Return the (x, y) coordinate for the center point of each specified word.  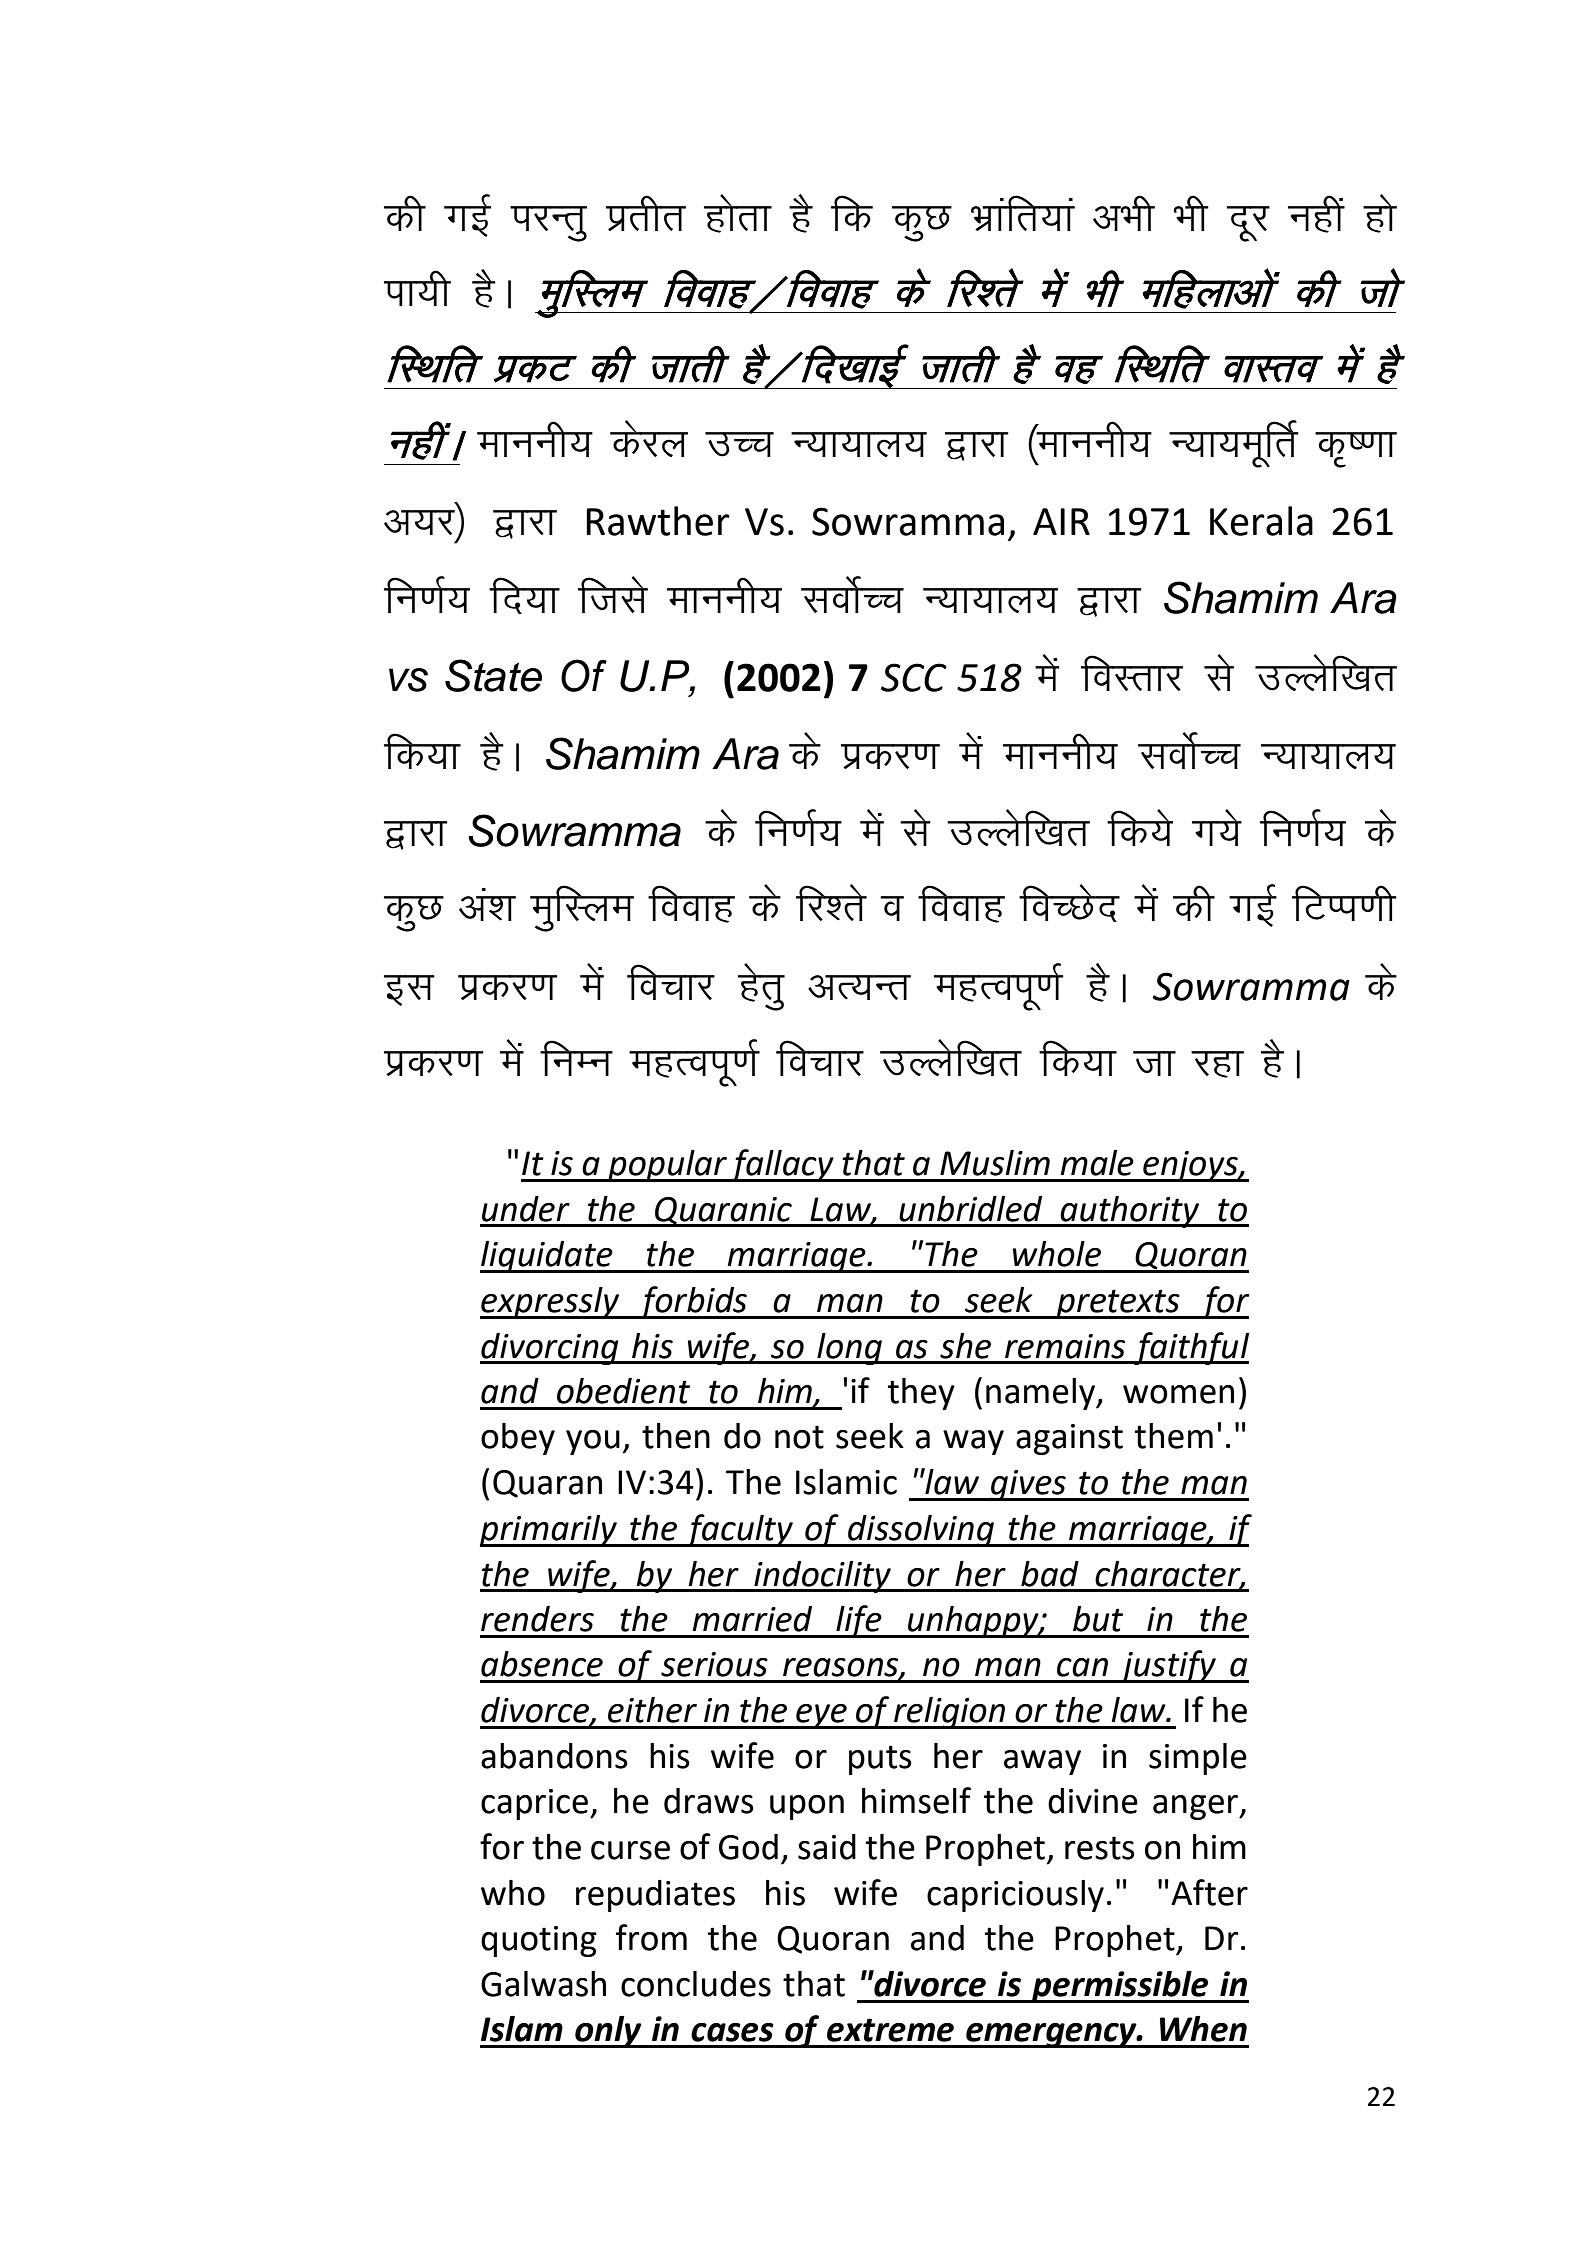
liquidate (547, 1257)
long (849, 1349)
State (493, 675)
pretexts (1118, 1304)
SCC (914, 677)
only (608, 2032)
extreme (890, 2030)
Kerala (1261, 521)
